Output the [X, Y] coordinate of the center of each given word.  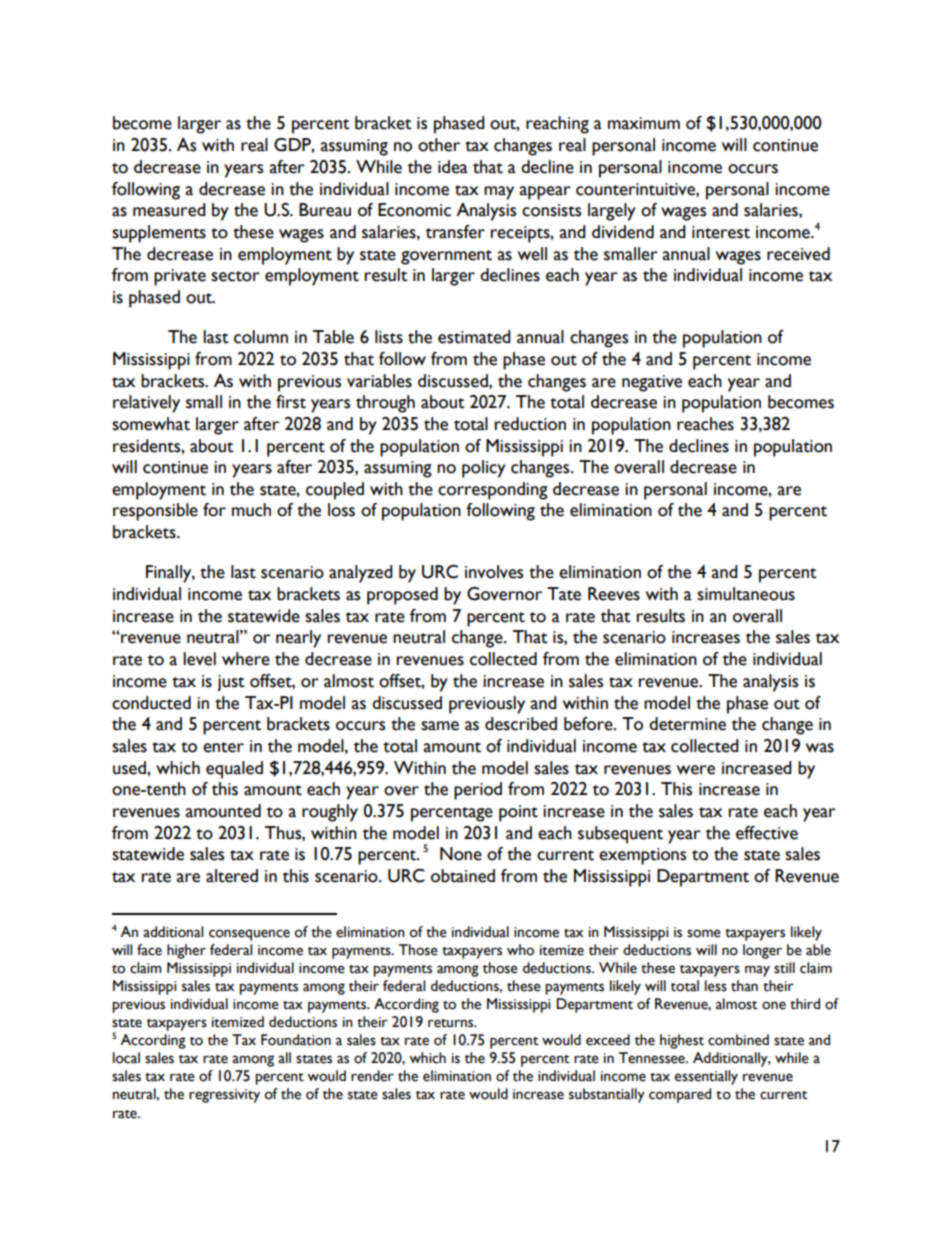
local [126, 1058]
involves [494, 572]
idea [453, 167]
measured [169, 210]
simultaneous [746, 594]
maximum [644, 123]
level [199, 659]
